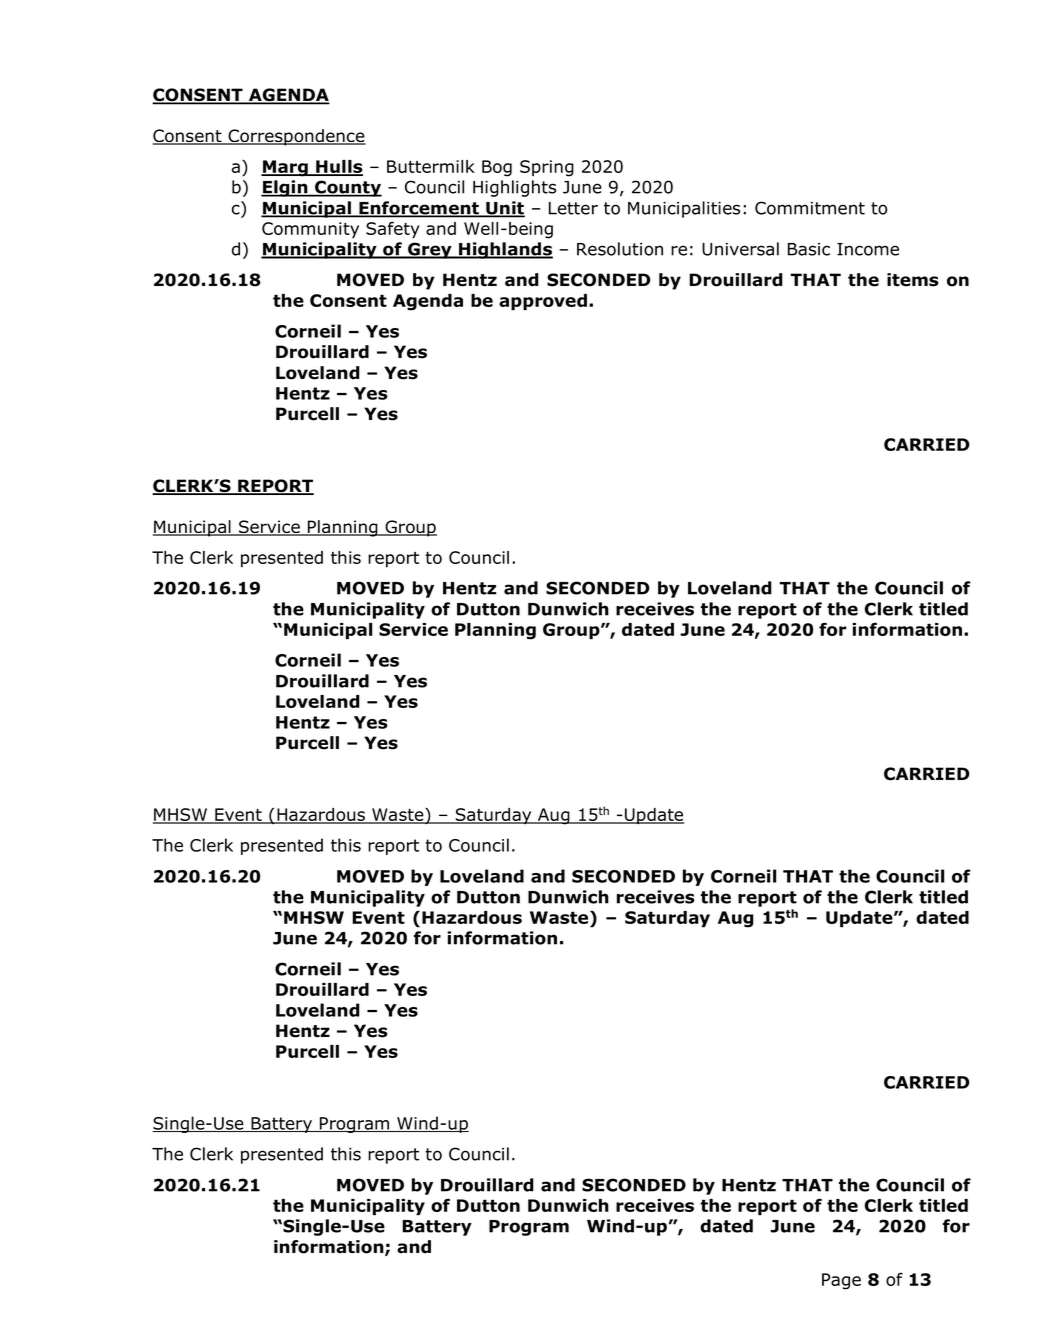 Image resolution: width=1039 pixels, height=1344 pixels. I want to click on Basic, so click(809, 249).
